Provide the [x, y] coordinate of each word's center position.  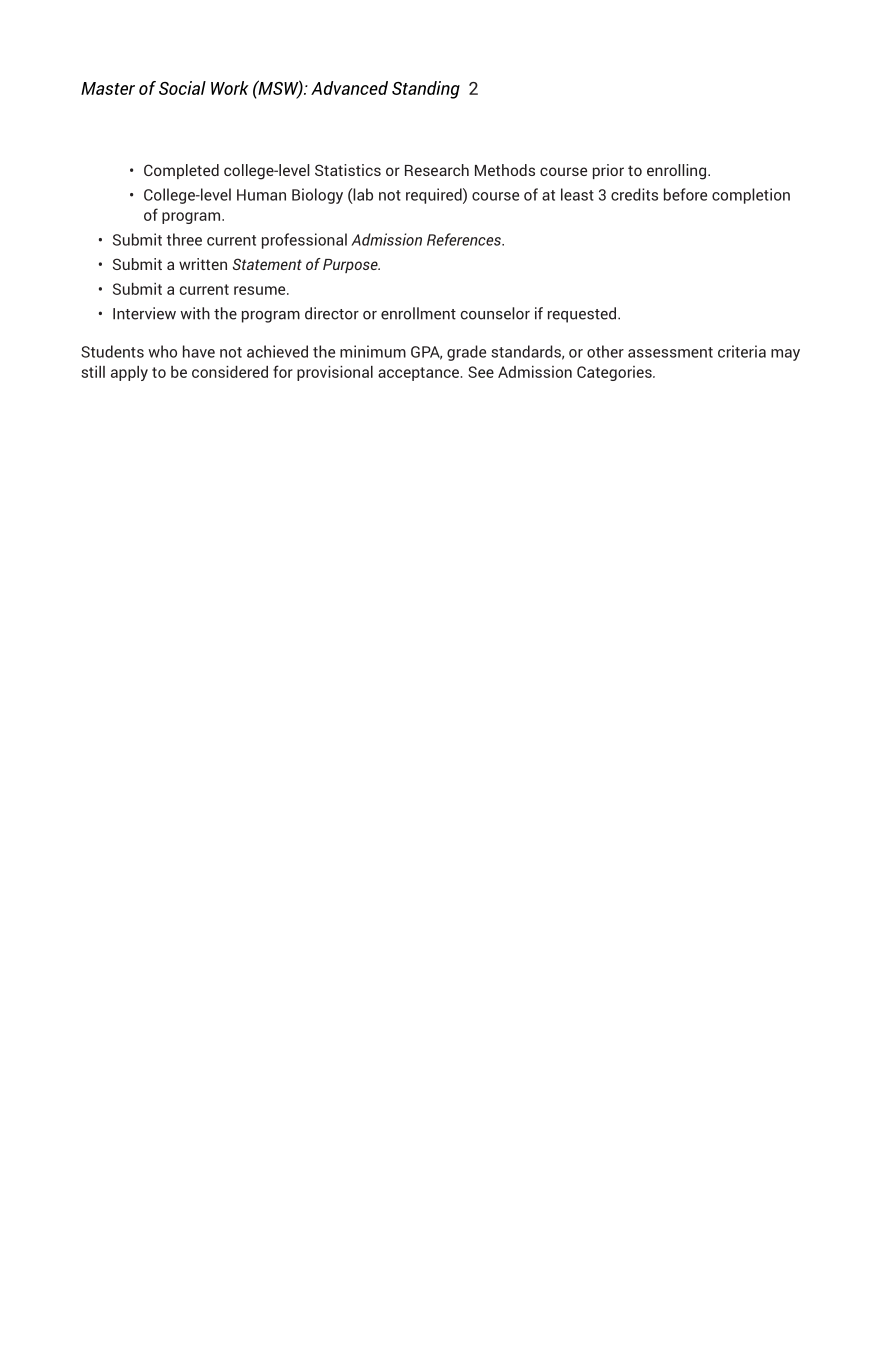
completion [751, 196]
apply [129, 373]
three [184, 239]
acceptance [420, 374]
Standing [426, 90]
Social [182, 88]
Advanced [349, 88]
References [465, 239]
